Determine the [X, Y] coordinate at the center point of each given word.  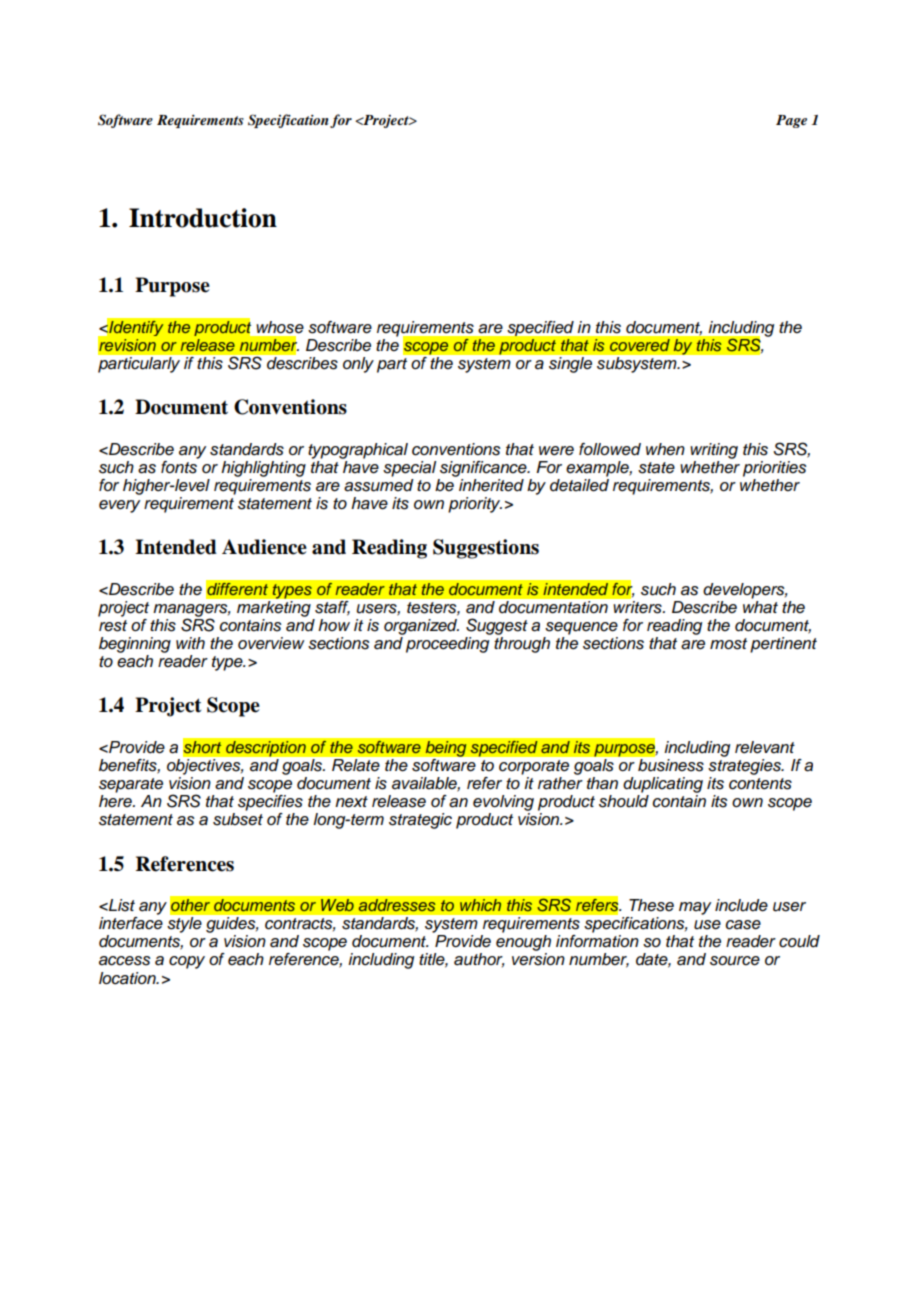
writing [714, 451]
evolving [503, 803]
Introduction [203, 218]
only [358, 365]
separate [131, 785]
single [570, 365]
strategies [745, 767]
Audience [264, 547]
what [760, 606]
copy [187, 962]
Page [791, 121]
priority [475, 505]
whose [280, 327]
